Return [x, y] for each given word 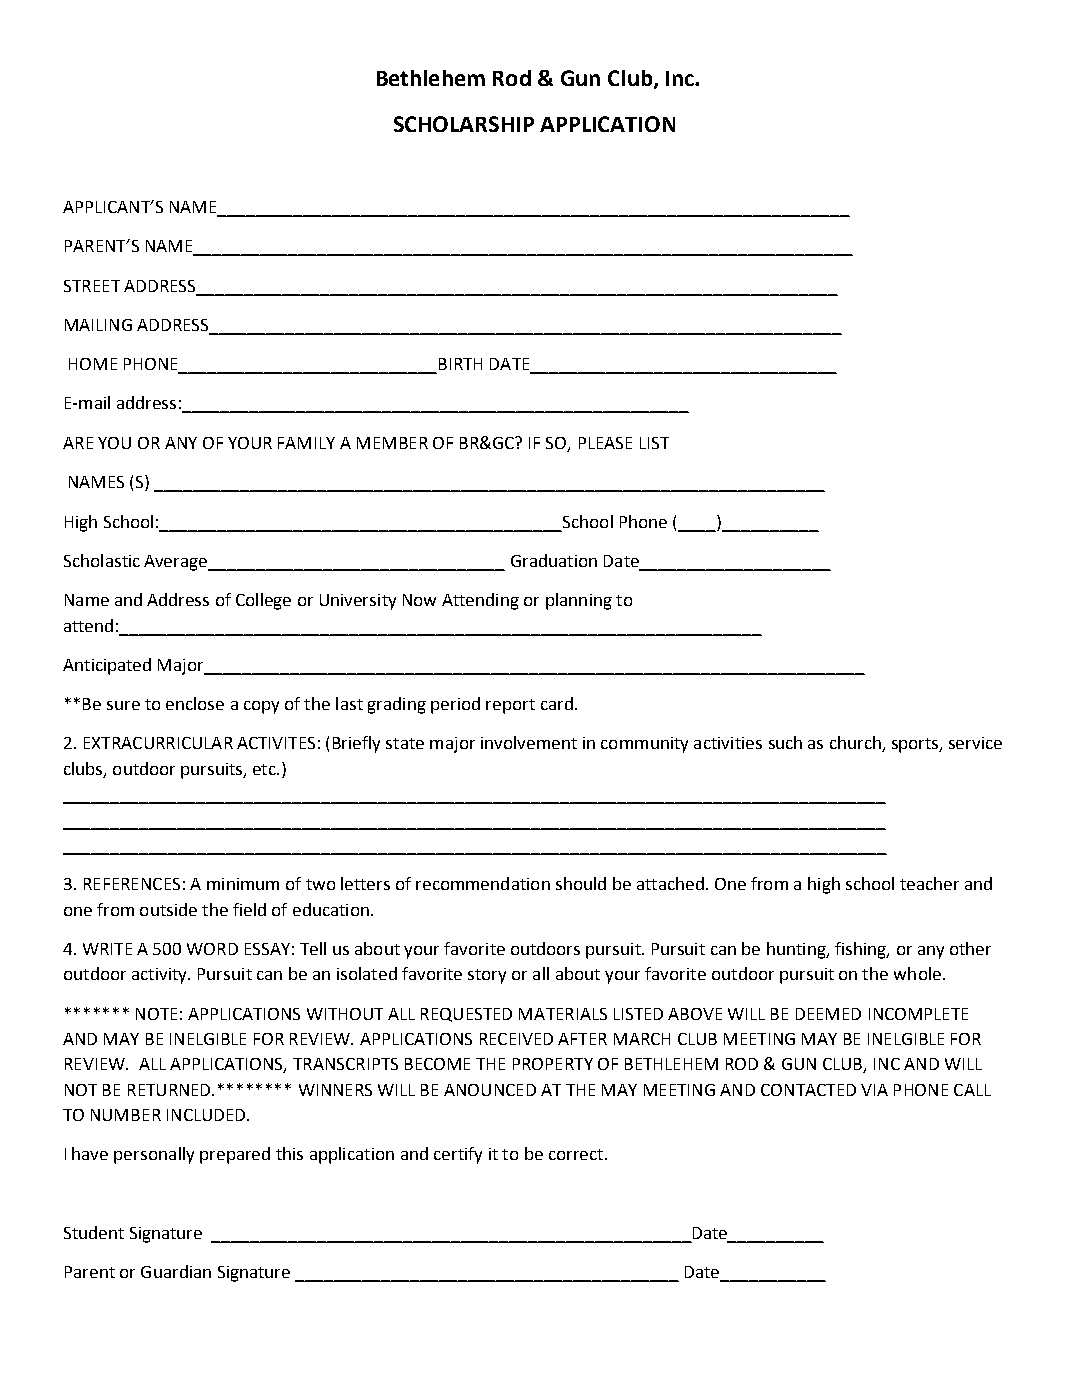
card [557, 703]
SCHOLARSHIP [464, 124]
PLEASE [605, 443]
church [856, 744]
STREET [92, 286]
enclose [195, 703]
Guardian [176, 1271]
